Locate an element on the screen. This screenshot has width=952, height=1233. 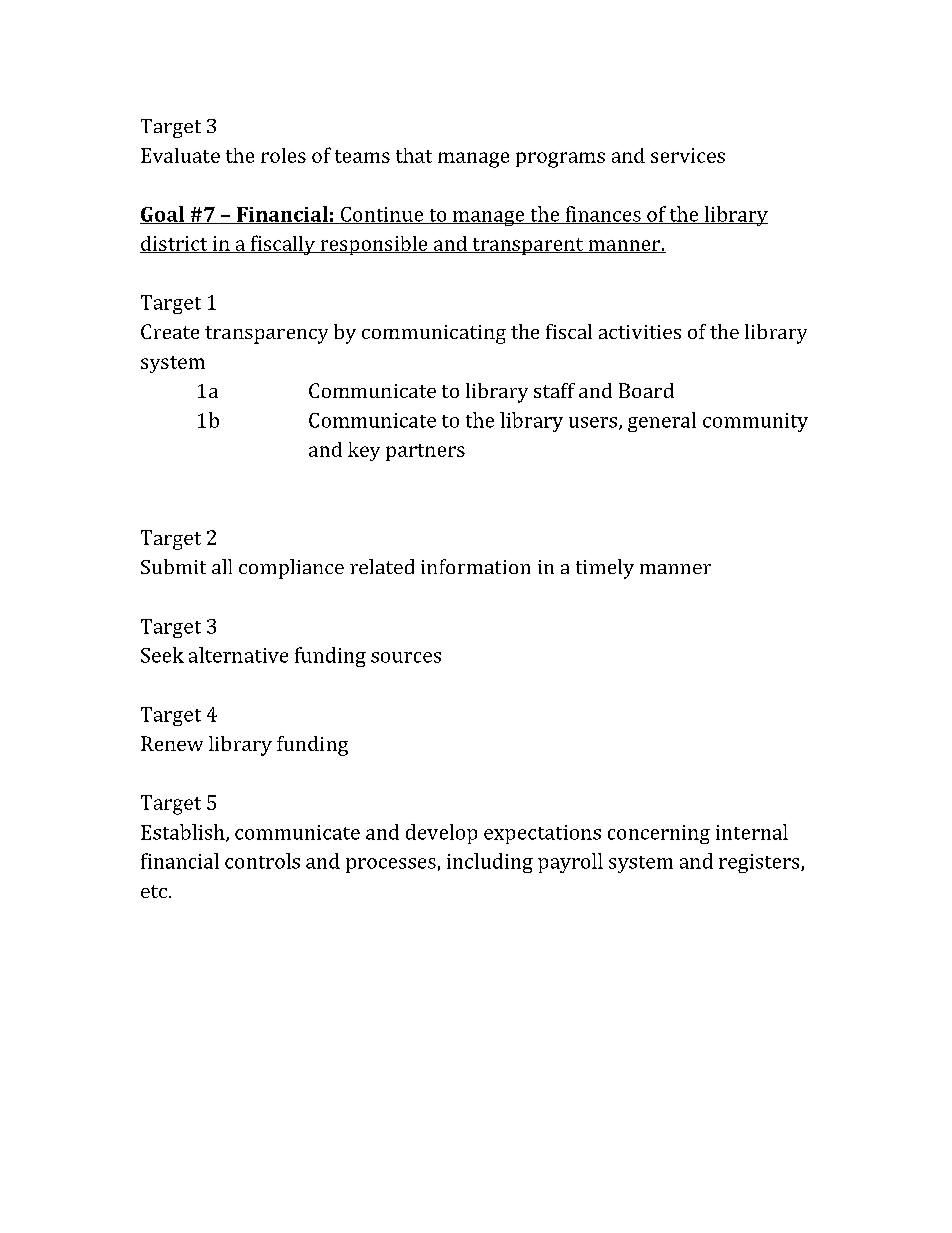
services is located at coordinates (688, 155).
